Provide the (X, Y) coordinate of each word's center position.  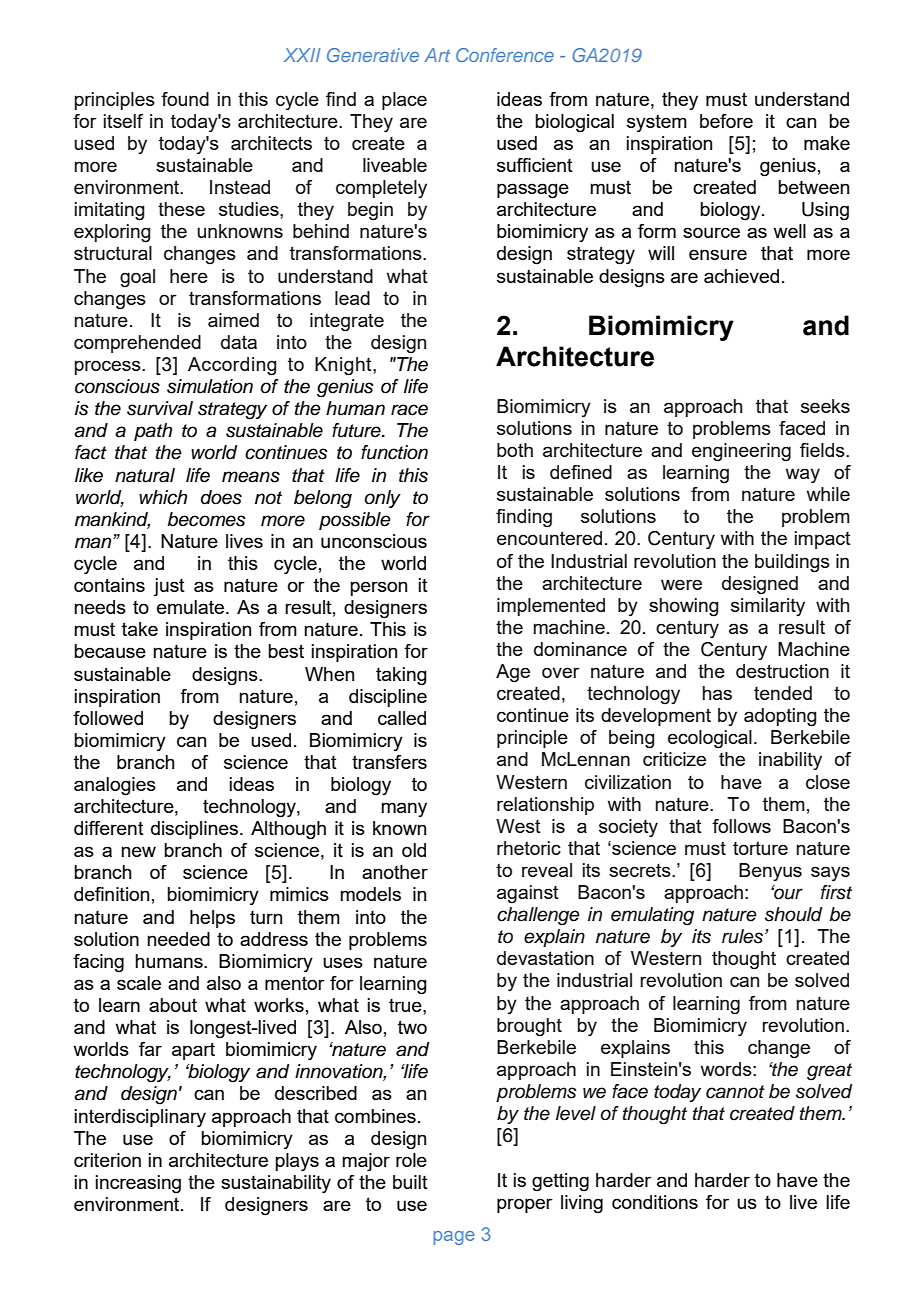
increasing (138, 1184)
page (454, 1238)
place (404, 101)
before (726, 121)
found (185, 99)
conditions (655, 1202)
